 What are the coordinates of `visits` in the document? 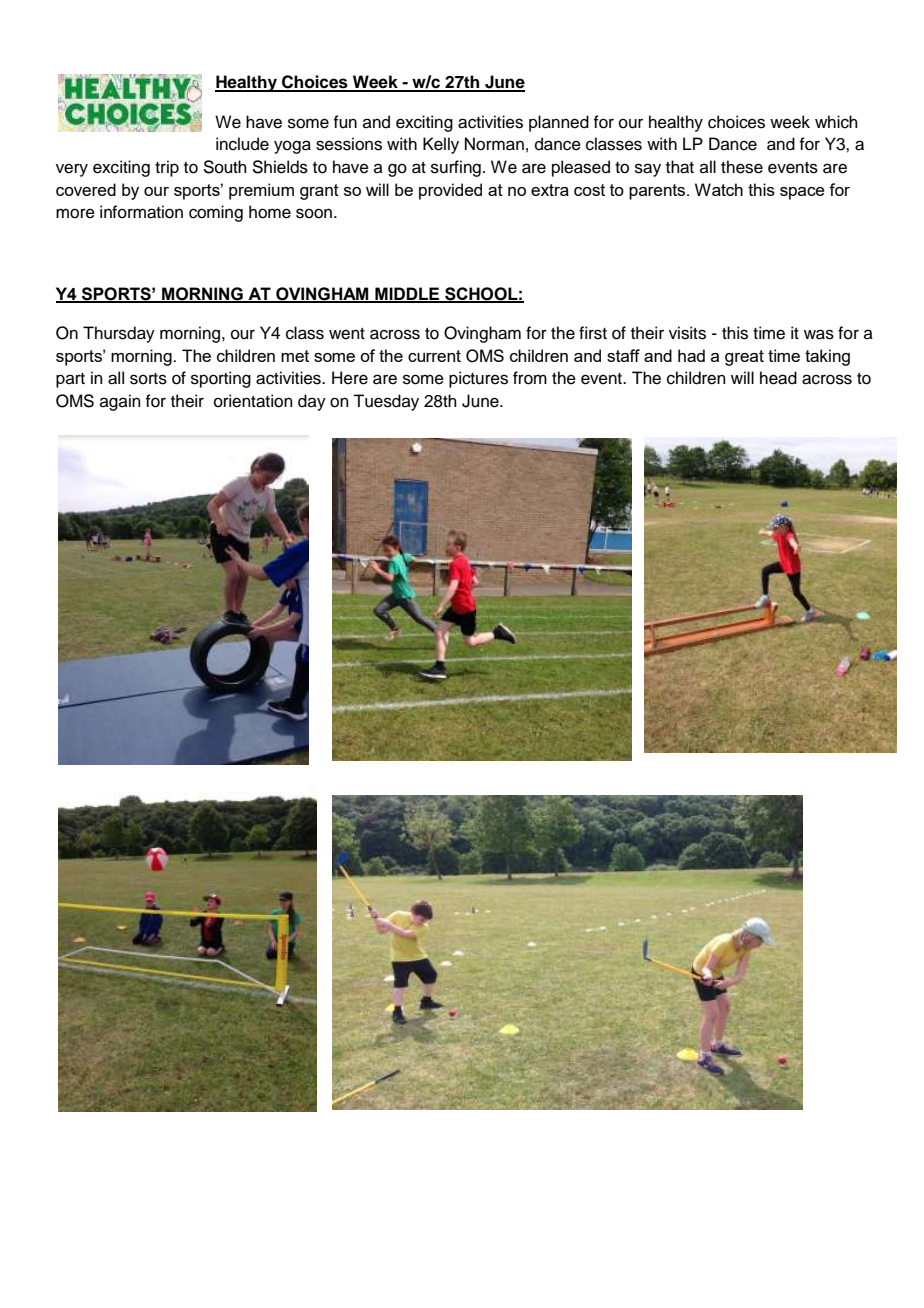 It's located at (687, 333).
